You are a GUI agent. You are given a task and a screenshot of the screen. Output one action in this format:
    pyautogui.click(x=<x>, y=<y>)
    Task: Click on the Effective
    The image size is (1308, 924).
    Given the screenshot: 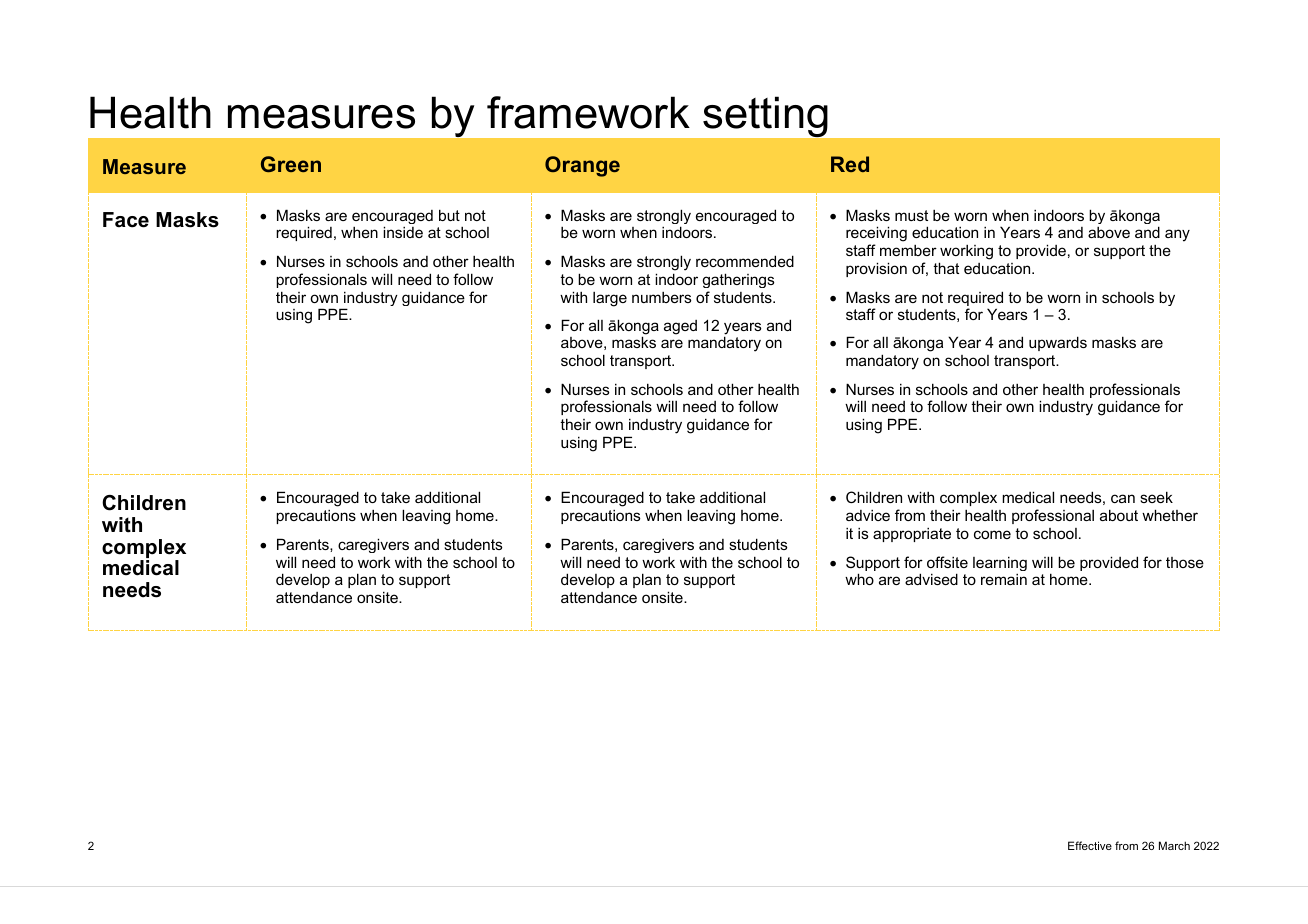 What is the action you would take?
    pyautogui.click(x=1090, y=845)
